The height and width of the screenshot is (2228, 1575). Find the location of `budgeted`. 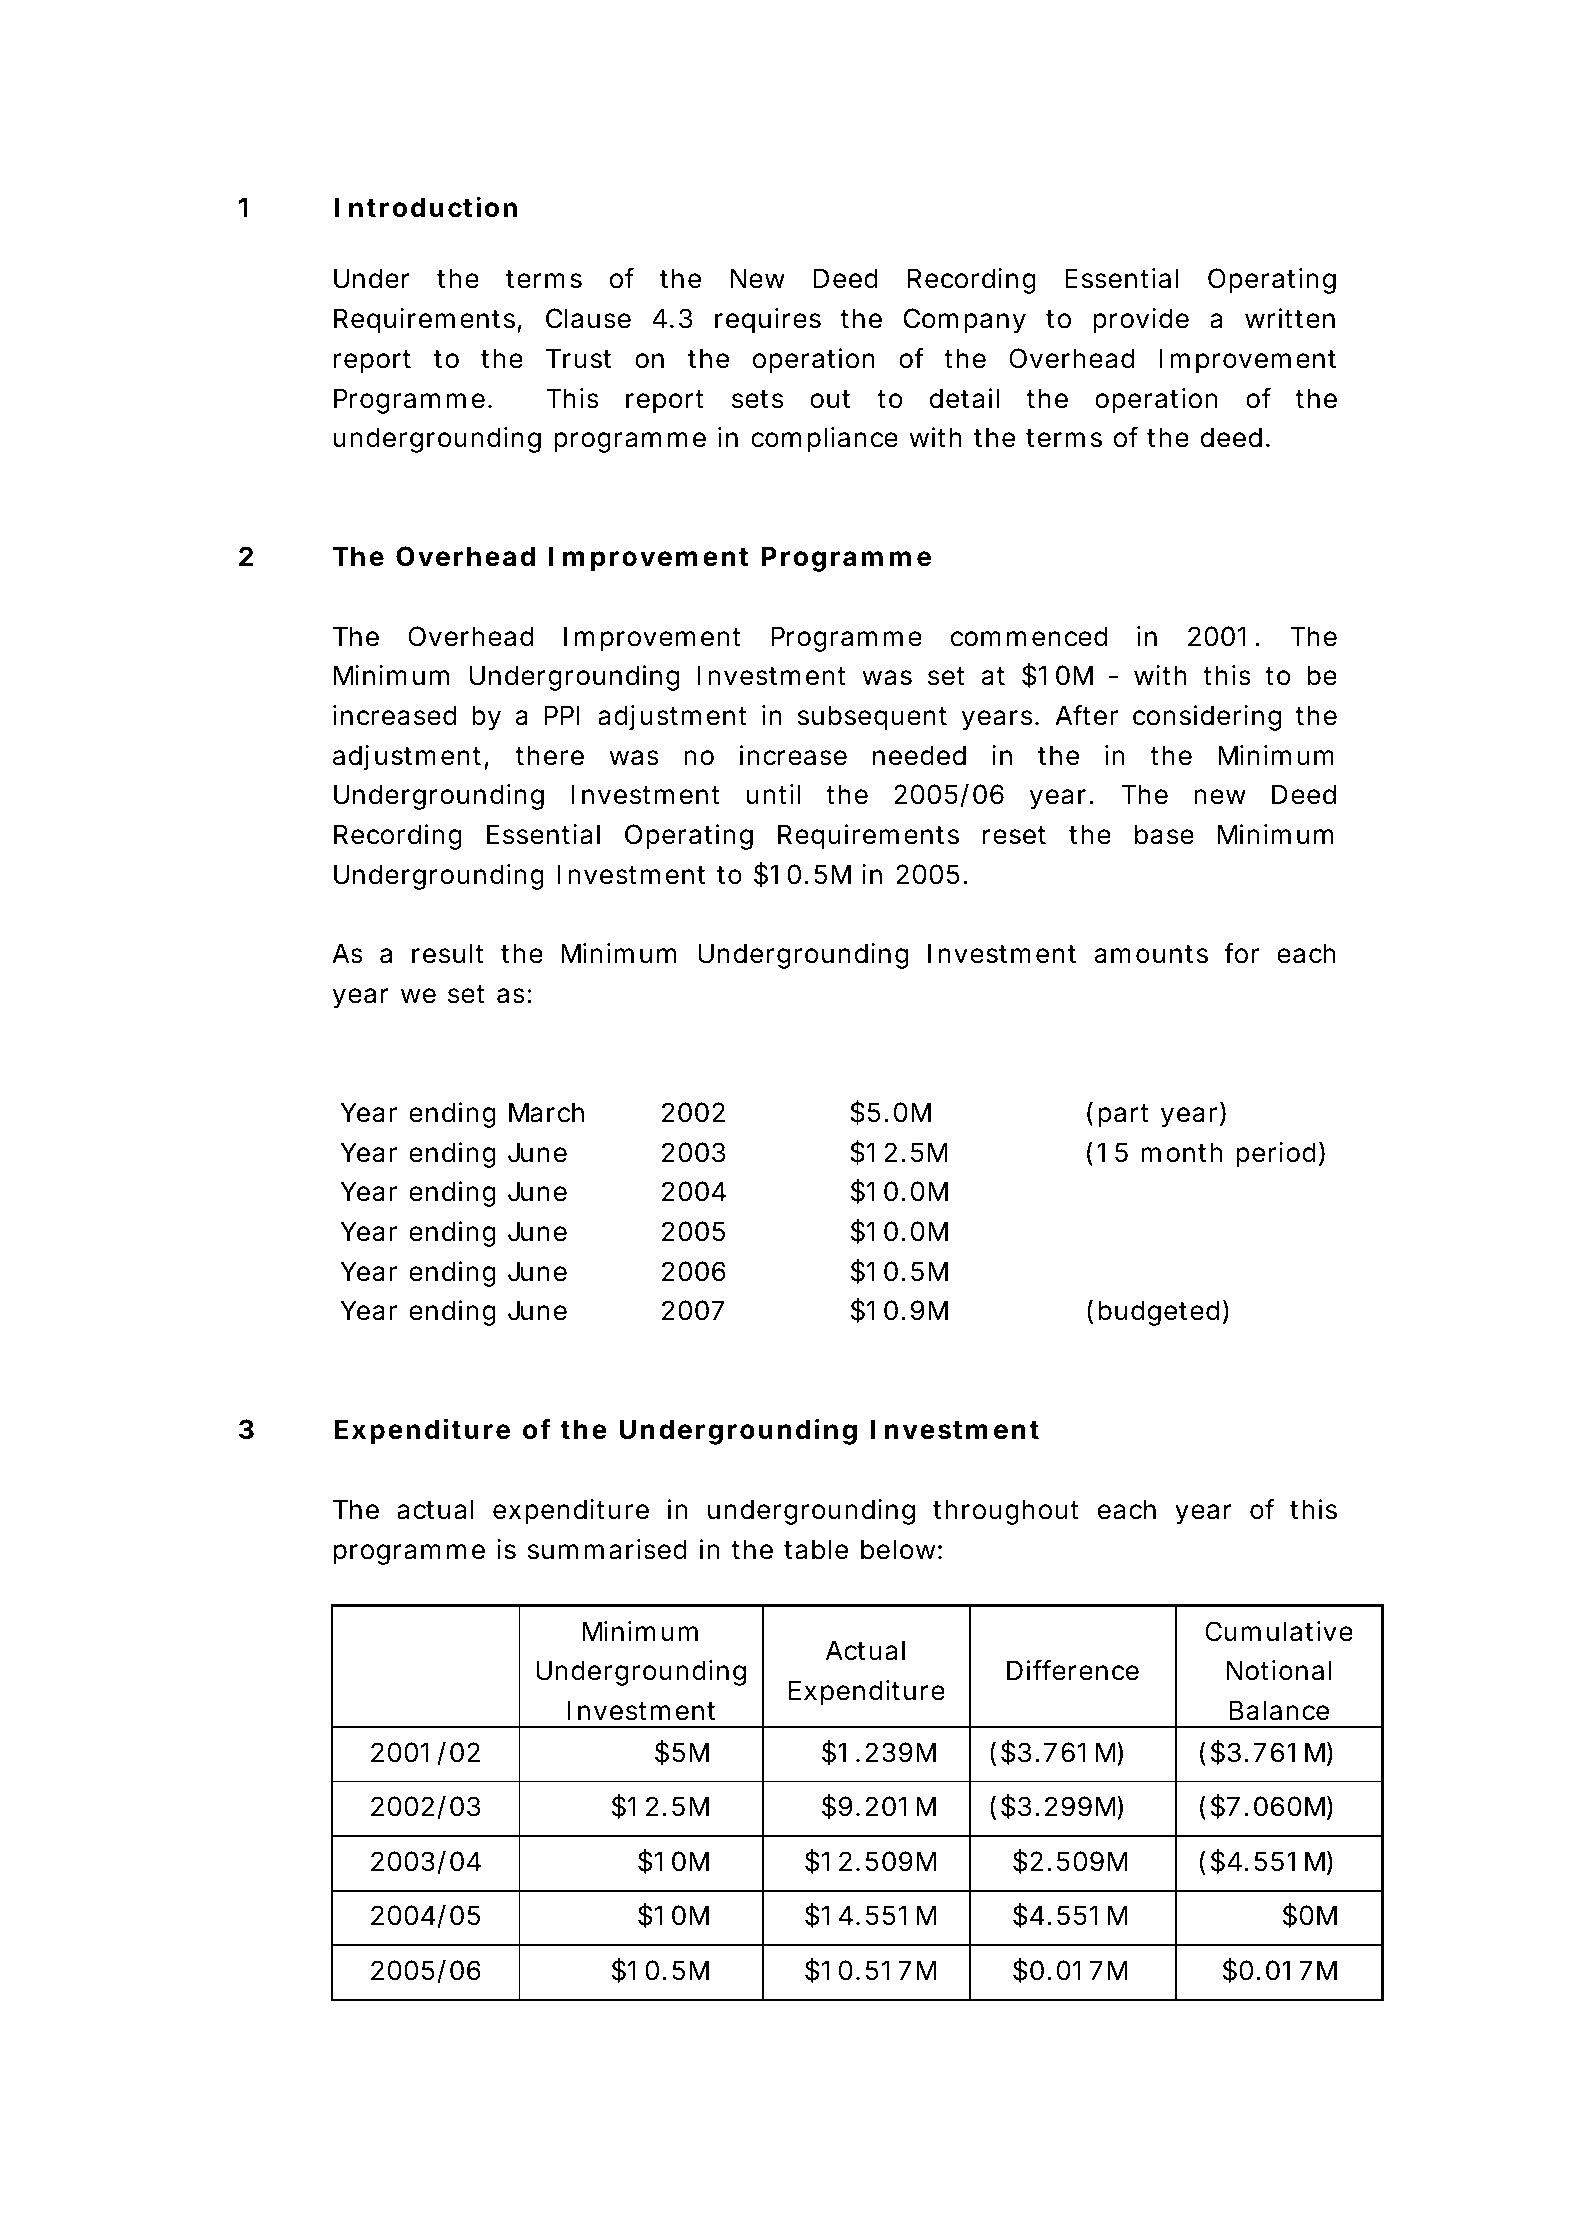

budgeted is located at coordinates (1159, 1313).
